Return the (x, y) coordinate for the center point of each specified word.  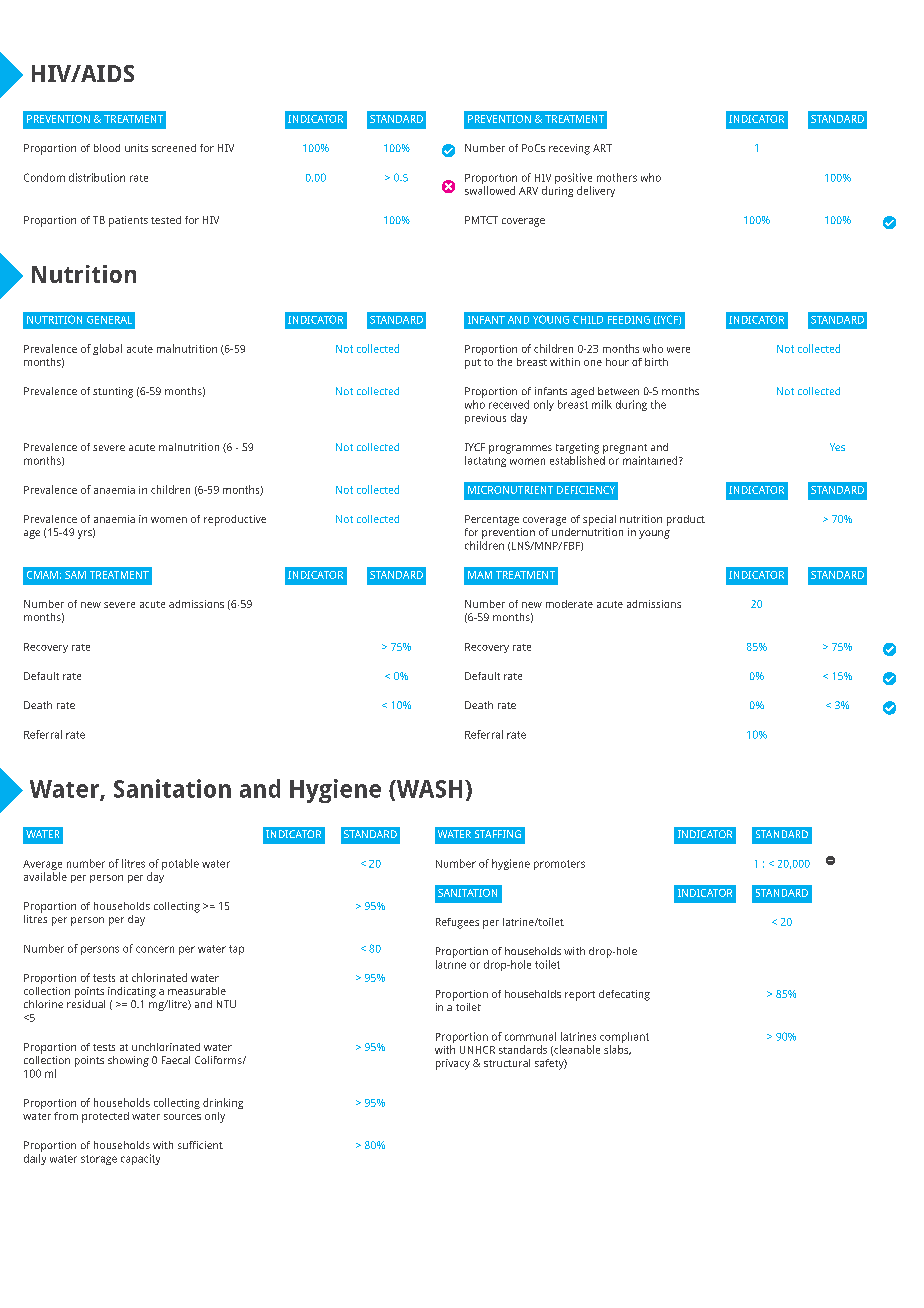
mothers (617, 177)
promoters (559, 865)
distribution (97, 177)
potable (180, 864)
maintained (651, 460)
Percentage (492, 520)
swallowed (490, 190)
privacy (453, 1064)
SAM (75, 575)
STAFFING (498, 834)
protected (105, 1117)
